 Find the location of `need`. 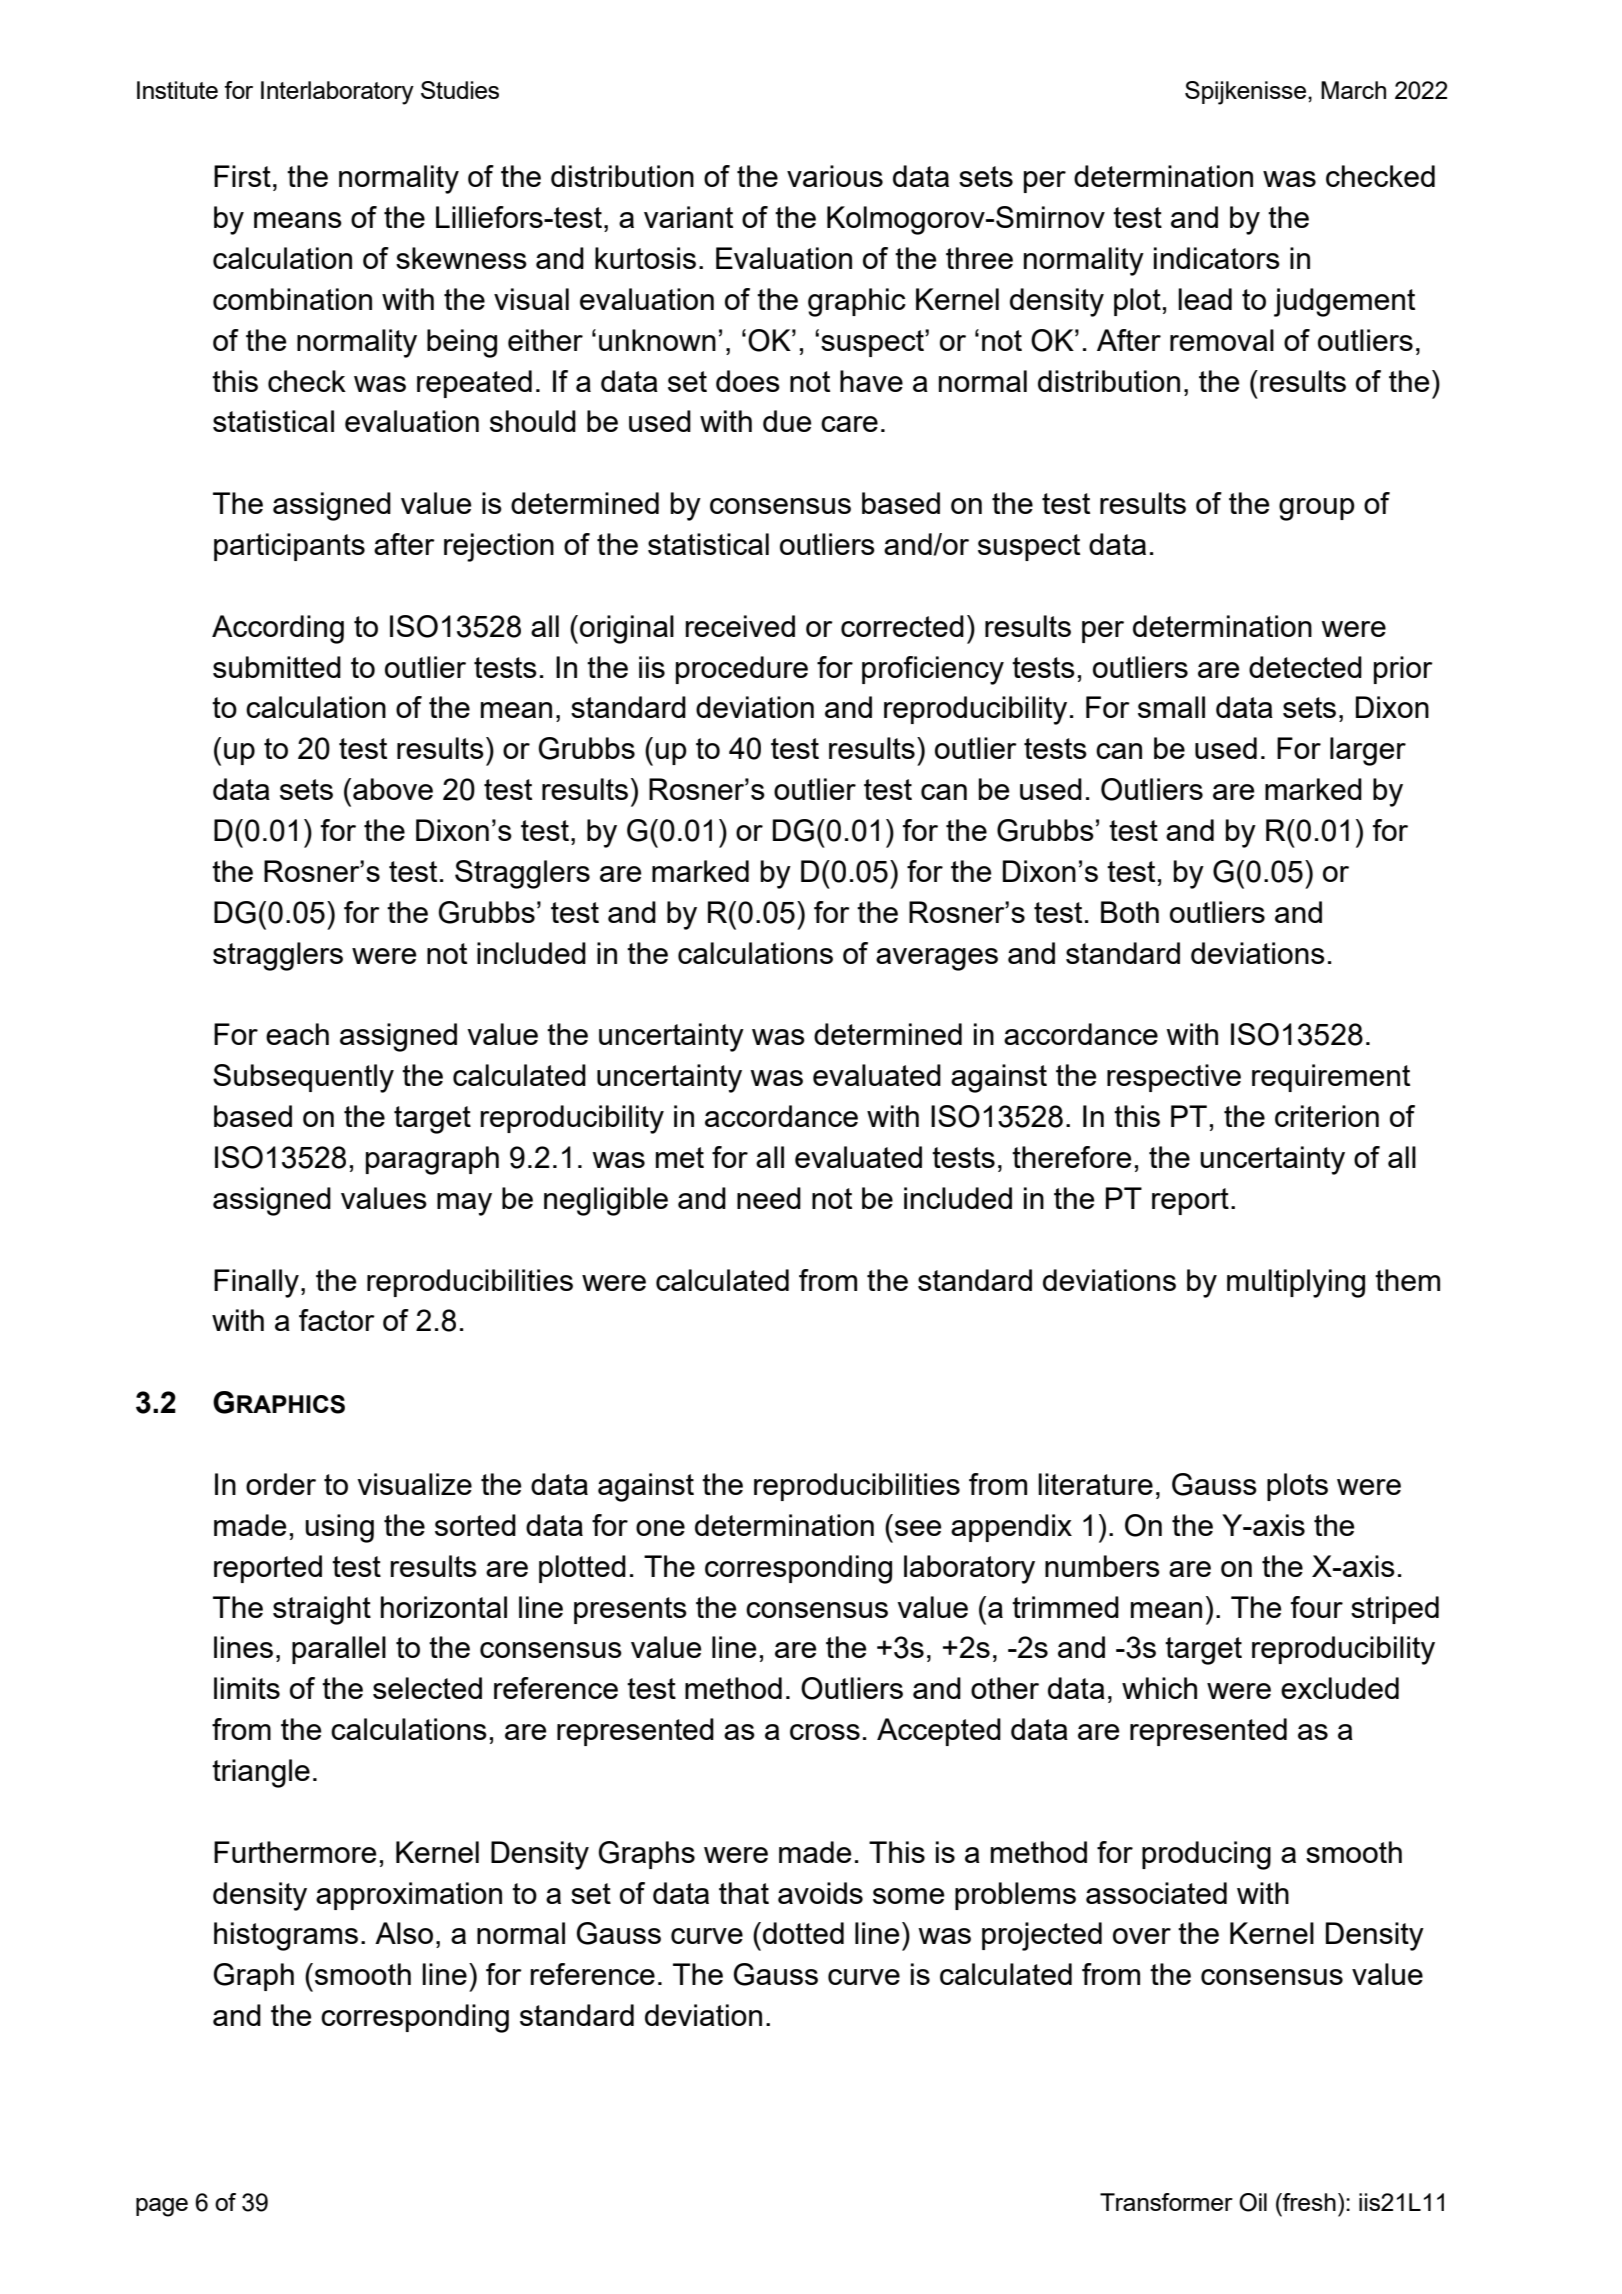

need is located at coordinates (769, 1198).
